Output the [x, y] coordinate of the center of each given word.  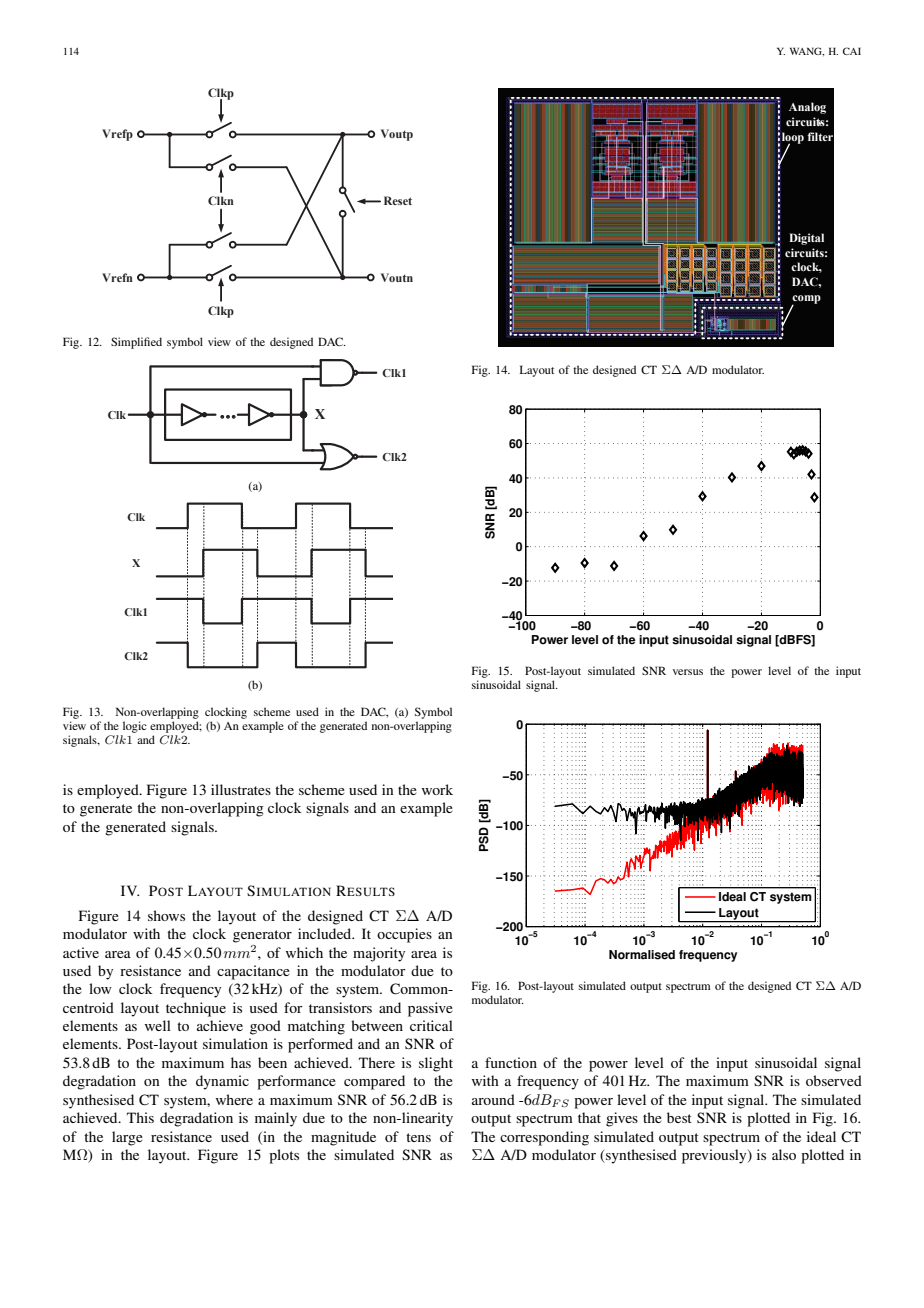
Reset [398, 200]
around [493, 1099]
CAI [852, 51]
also [784, 1154]
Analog [807, 108]
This [140, 1117]
